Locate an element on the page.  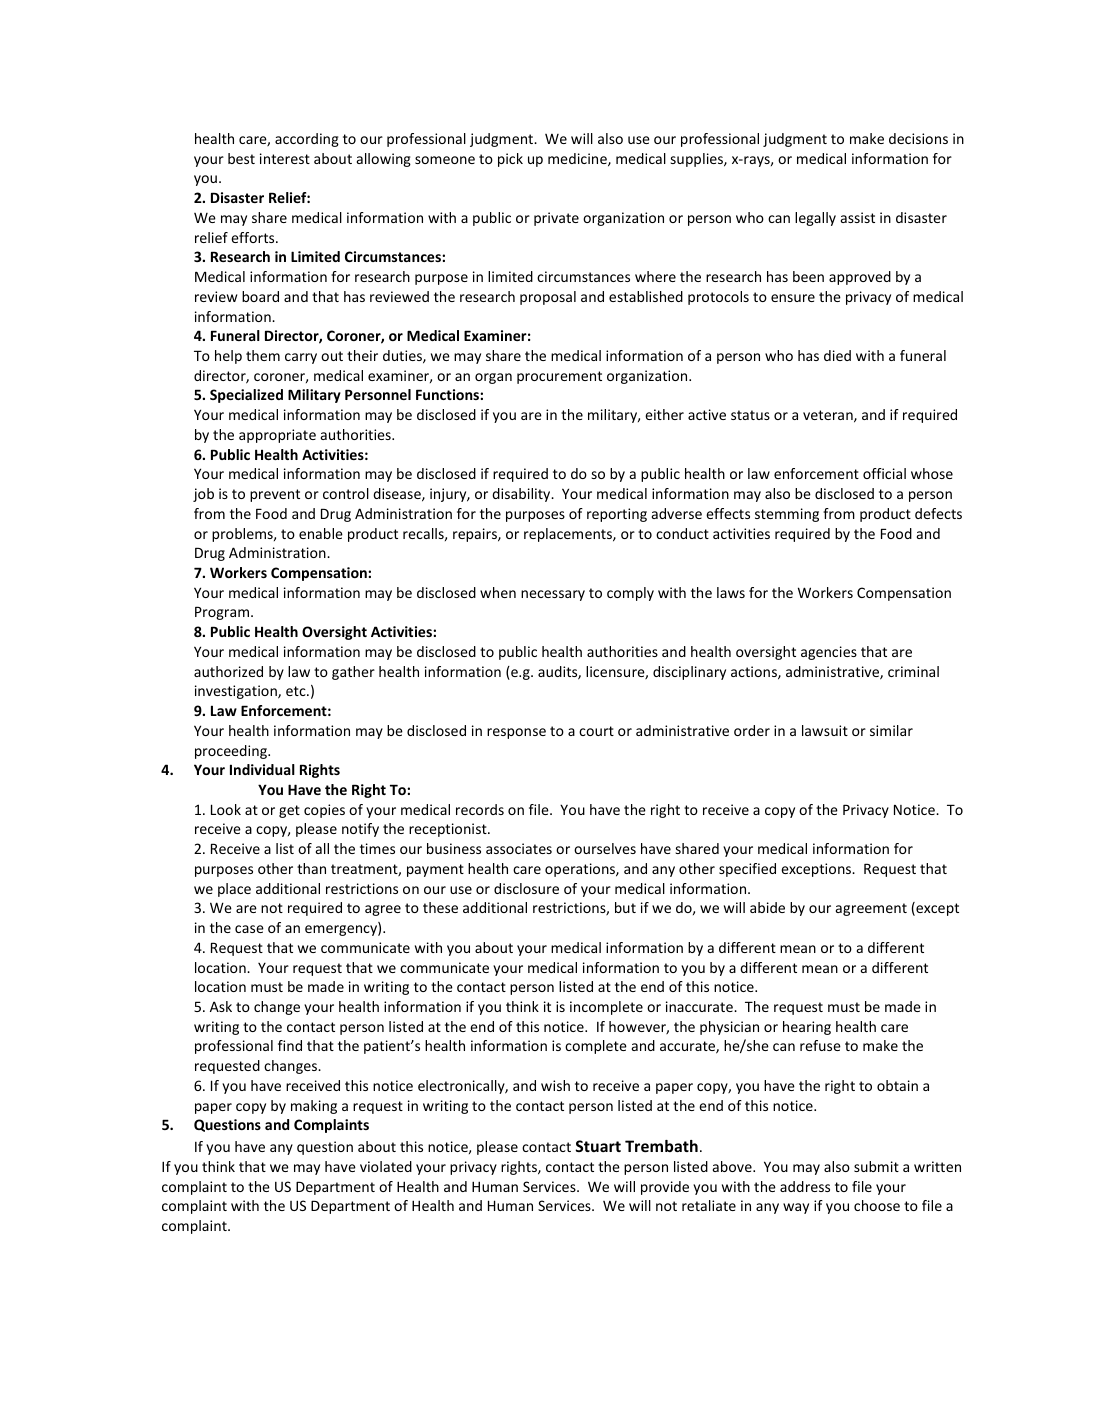
assist is located at coordinates (858, 217).
